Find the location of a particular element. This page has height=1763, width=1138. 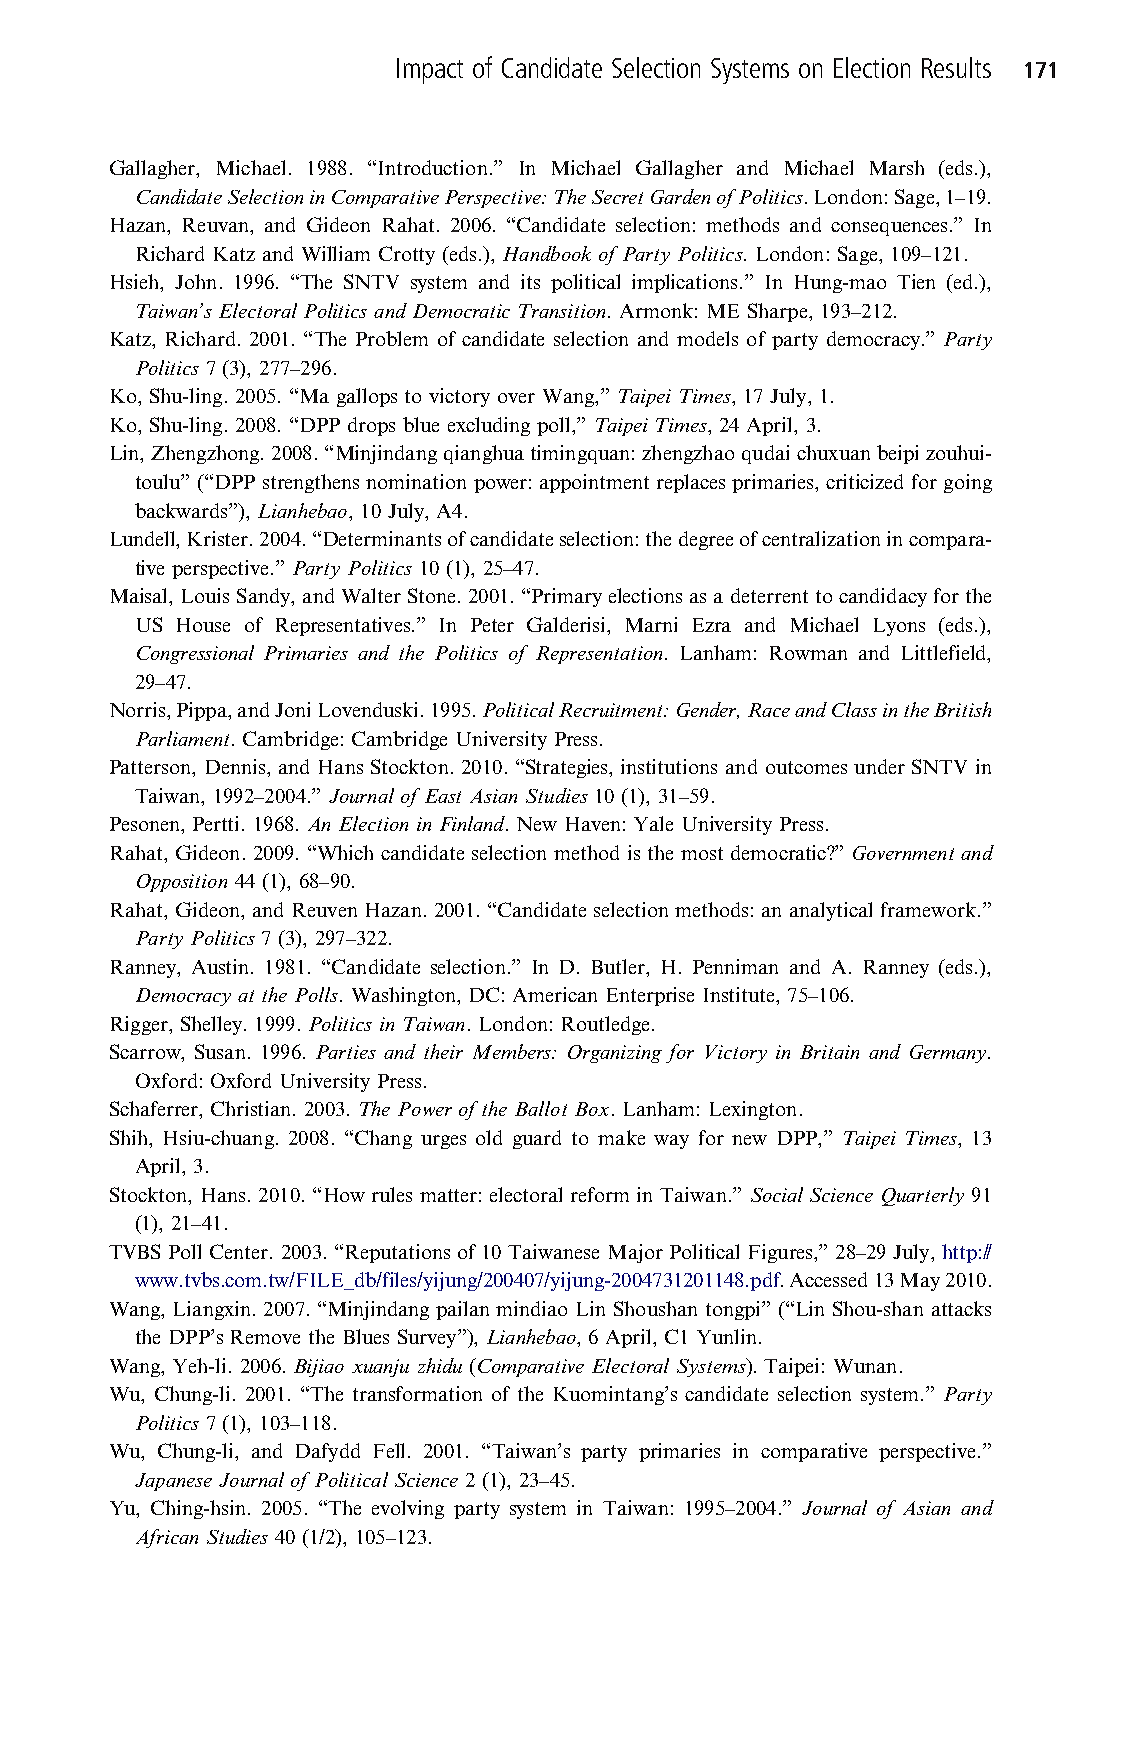

Class is located at coordinates (854, 709).
